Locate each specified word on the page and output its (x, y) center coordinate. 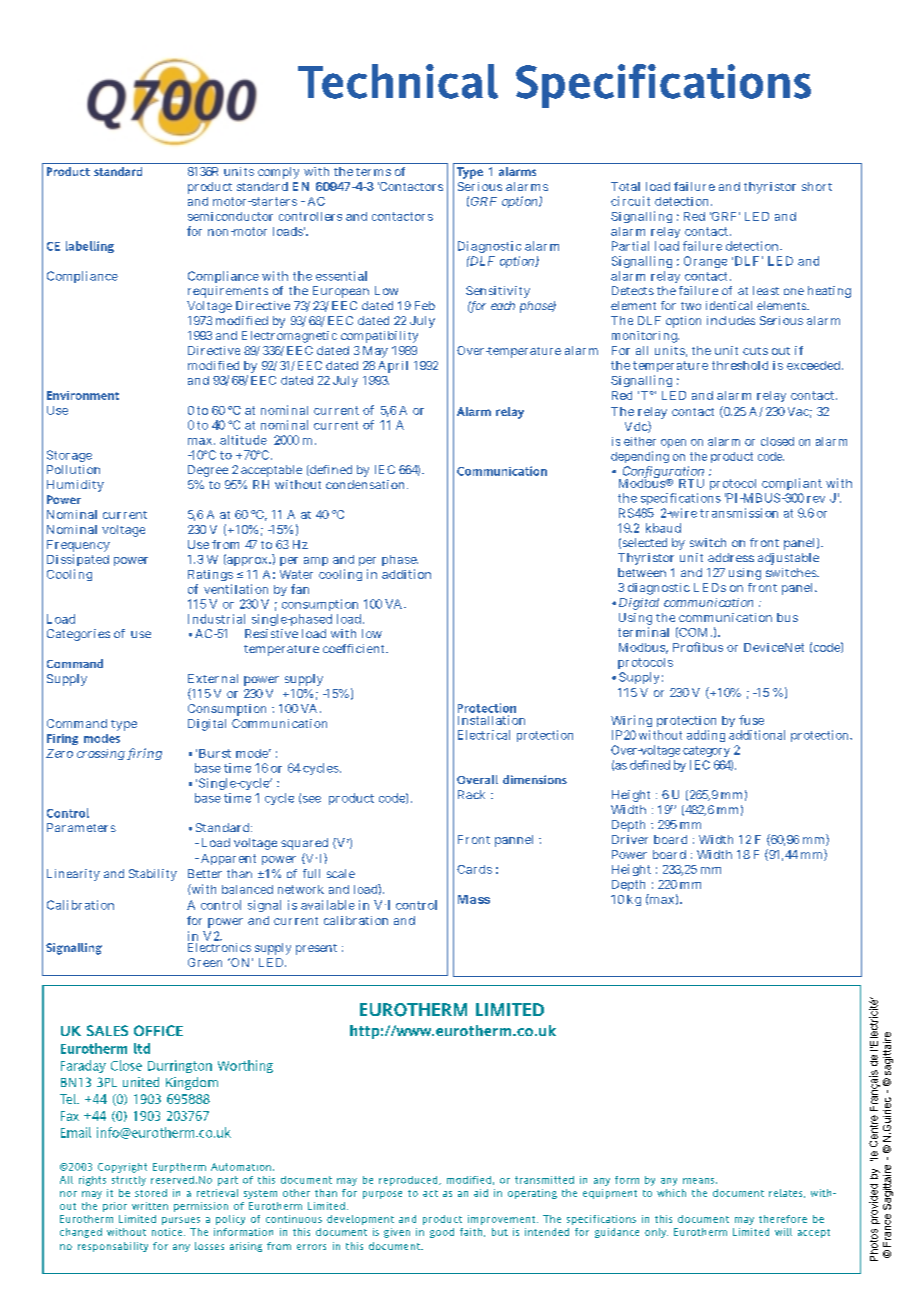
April (393, 367)
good (442, 1233)
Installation (491, 720)
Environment (83, 395)
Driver (630, 839)
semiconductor (230, 216)
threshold (740, 365)
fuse (751, 720)
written (150, 1206)
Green (205, 962)
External (213, 678)
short (817, 186)
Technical (398, 81)
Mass (474, 899)
